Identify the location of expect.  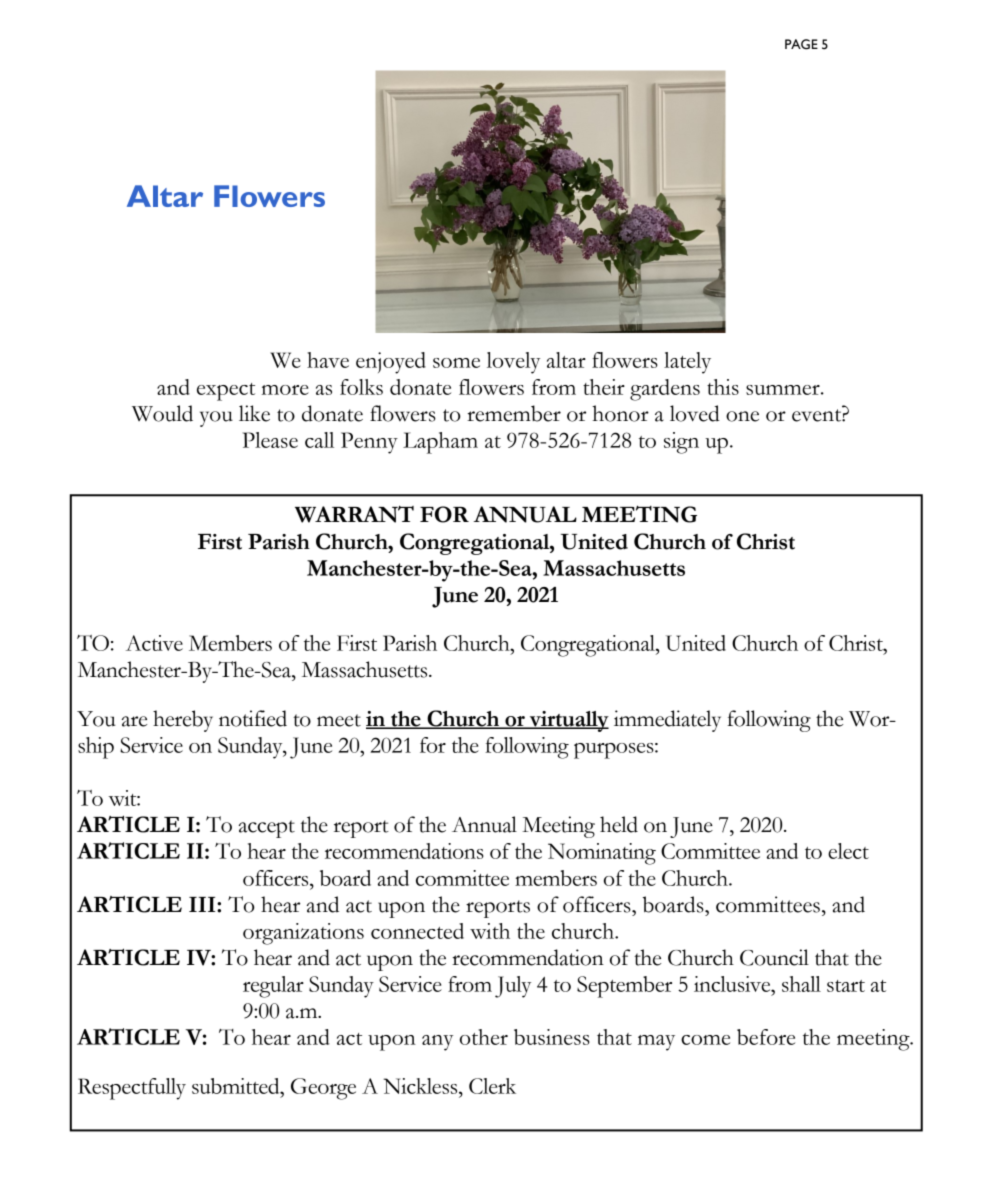
(226, 392).
